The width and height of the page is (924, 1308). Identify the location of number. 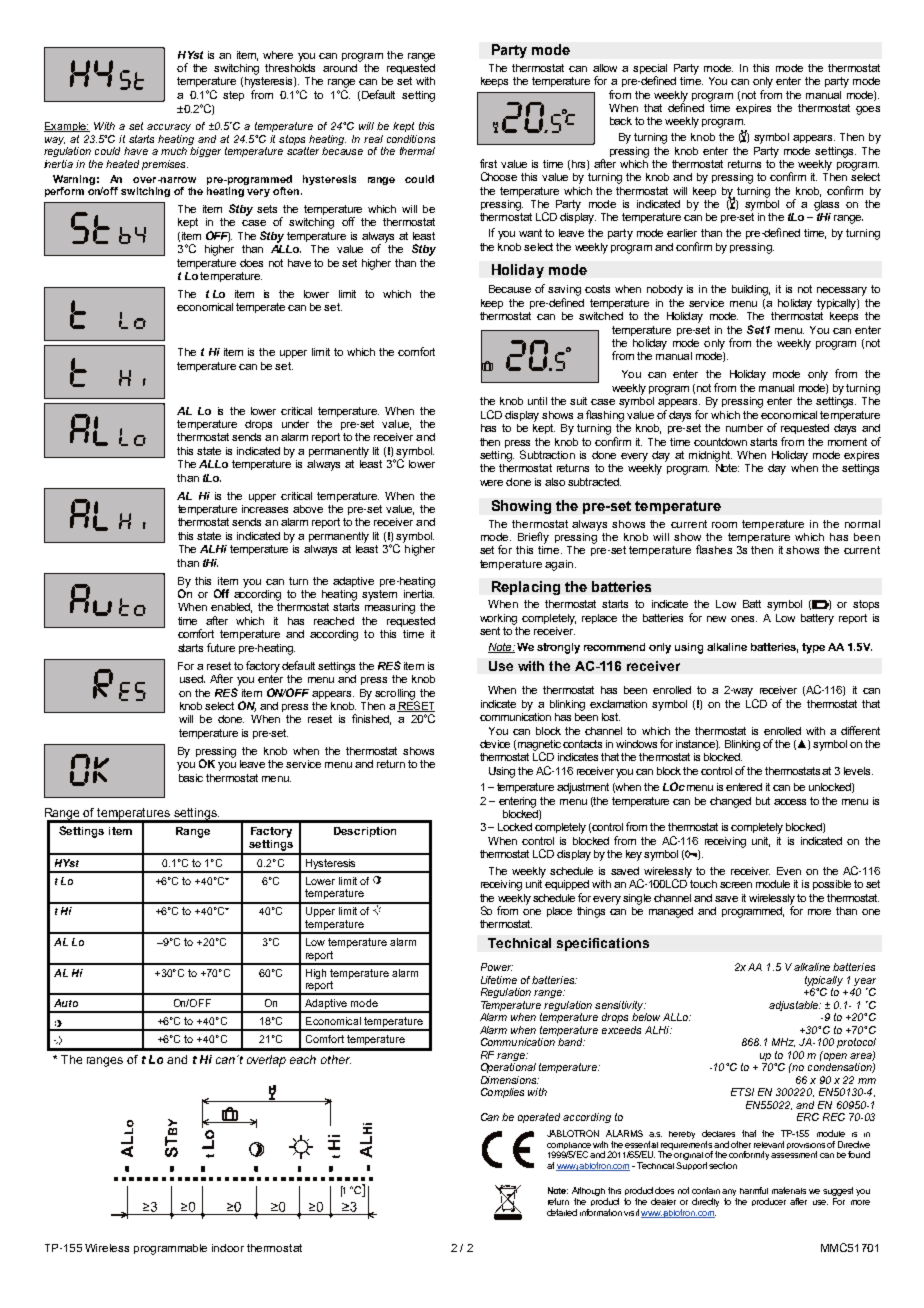
(744, 428).
